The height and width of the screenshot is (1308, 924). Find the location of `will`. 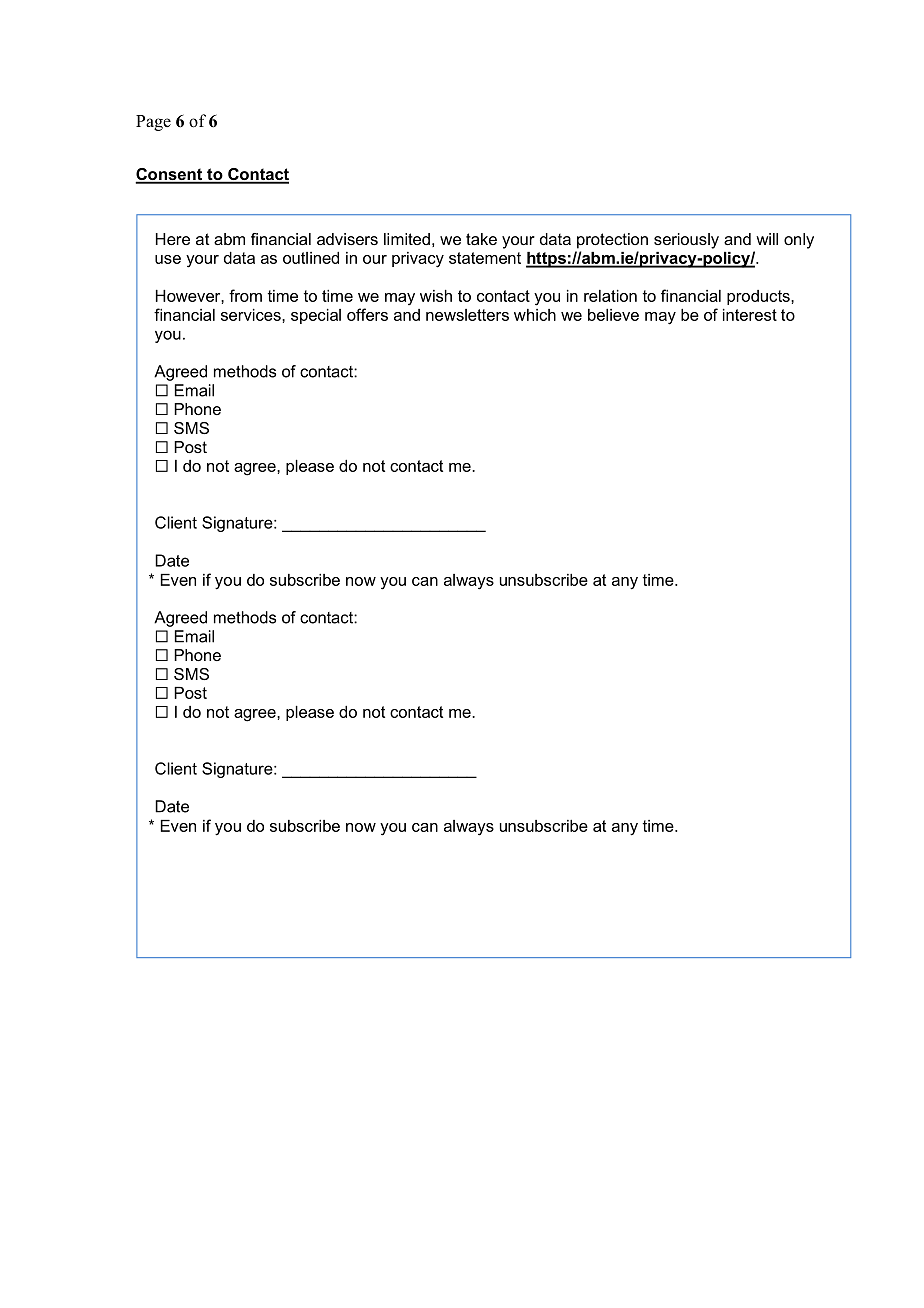

will is located at coordinates (767, 239).
